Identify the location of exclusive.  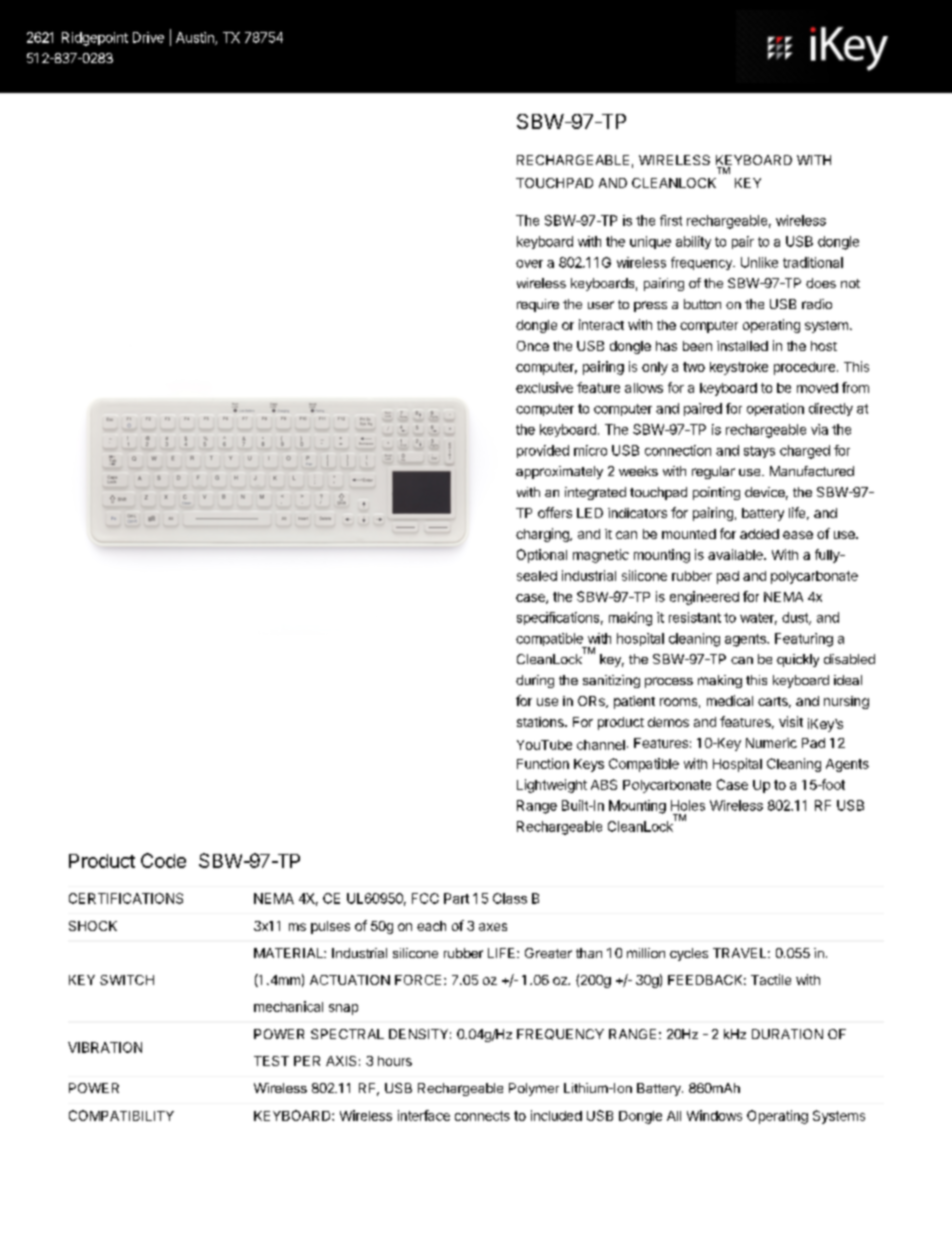
(544, 387).
